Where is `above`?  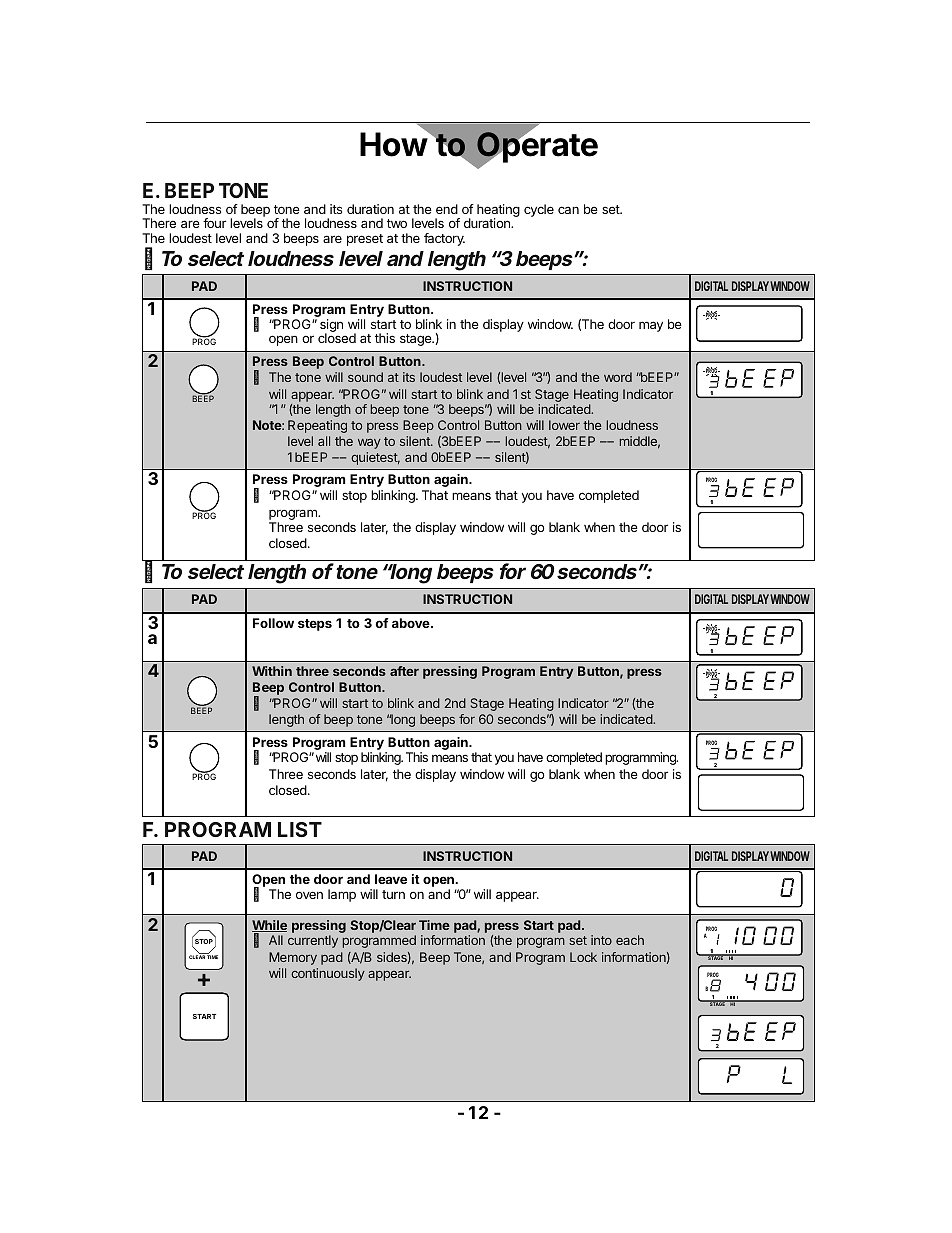
above is located at coordinates (412, 623).
